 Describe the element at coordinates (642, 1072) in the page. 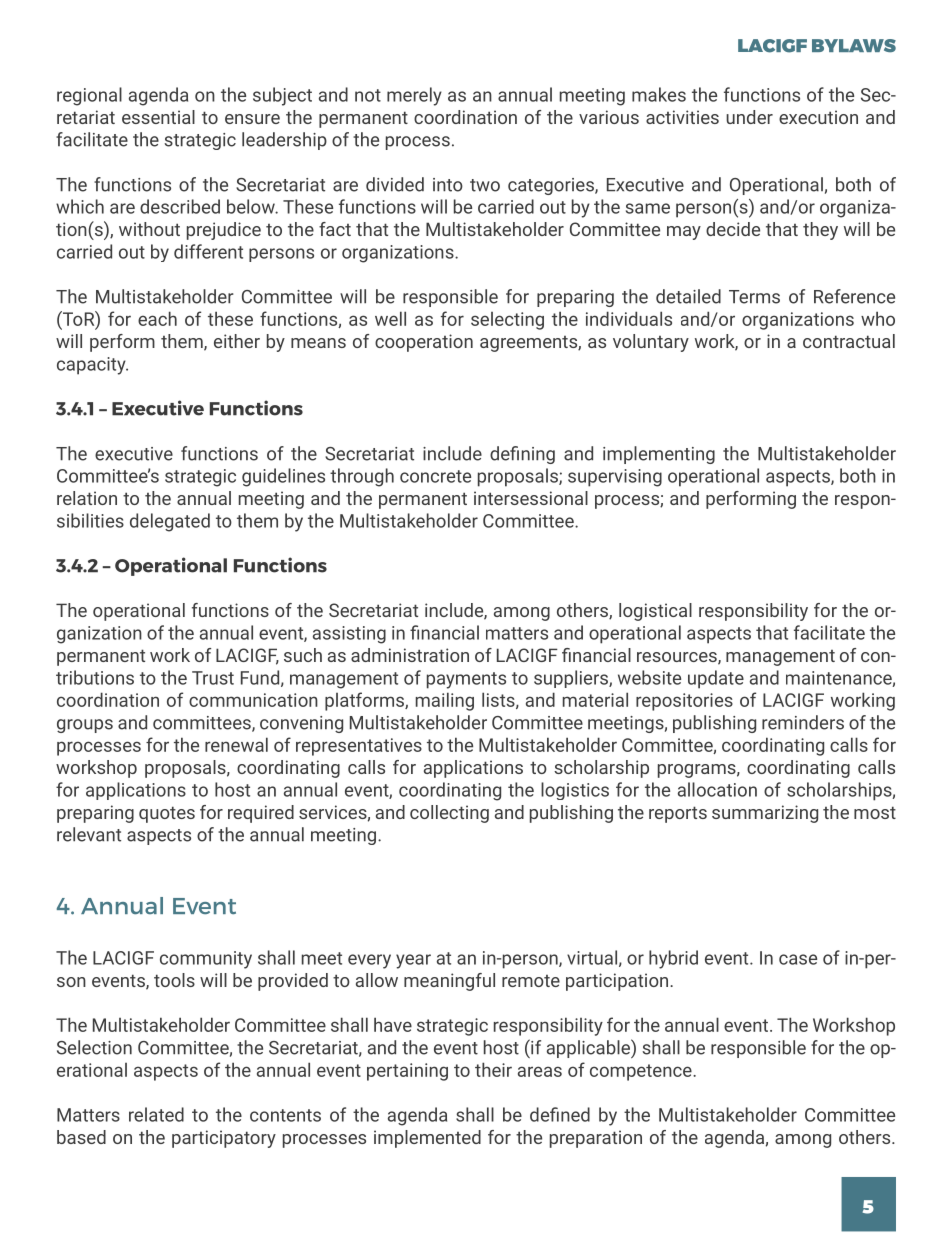

I see `competence` at that location.
